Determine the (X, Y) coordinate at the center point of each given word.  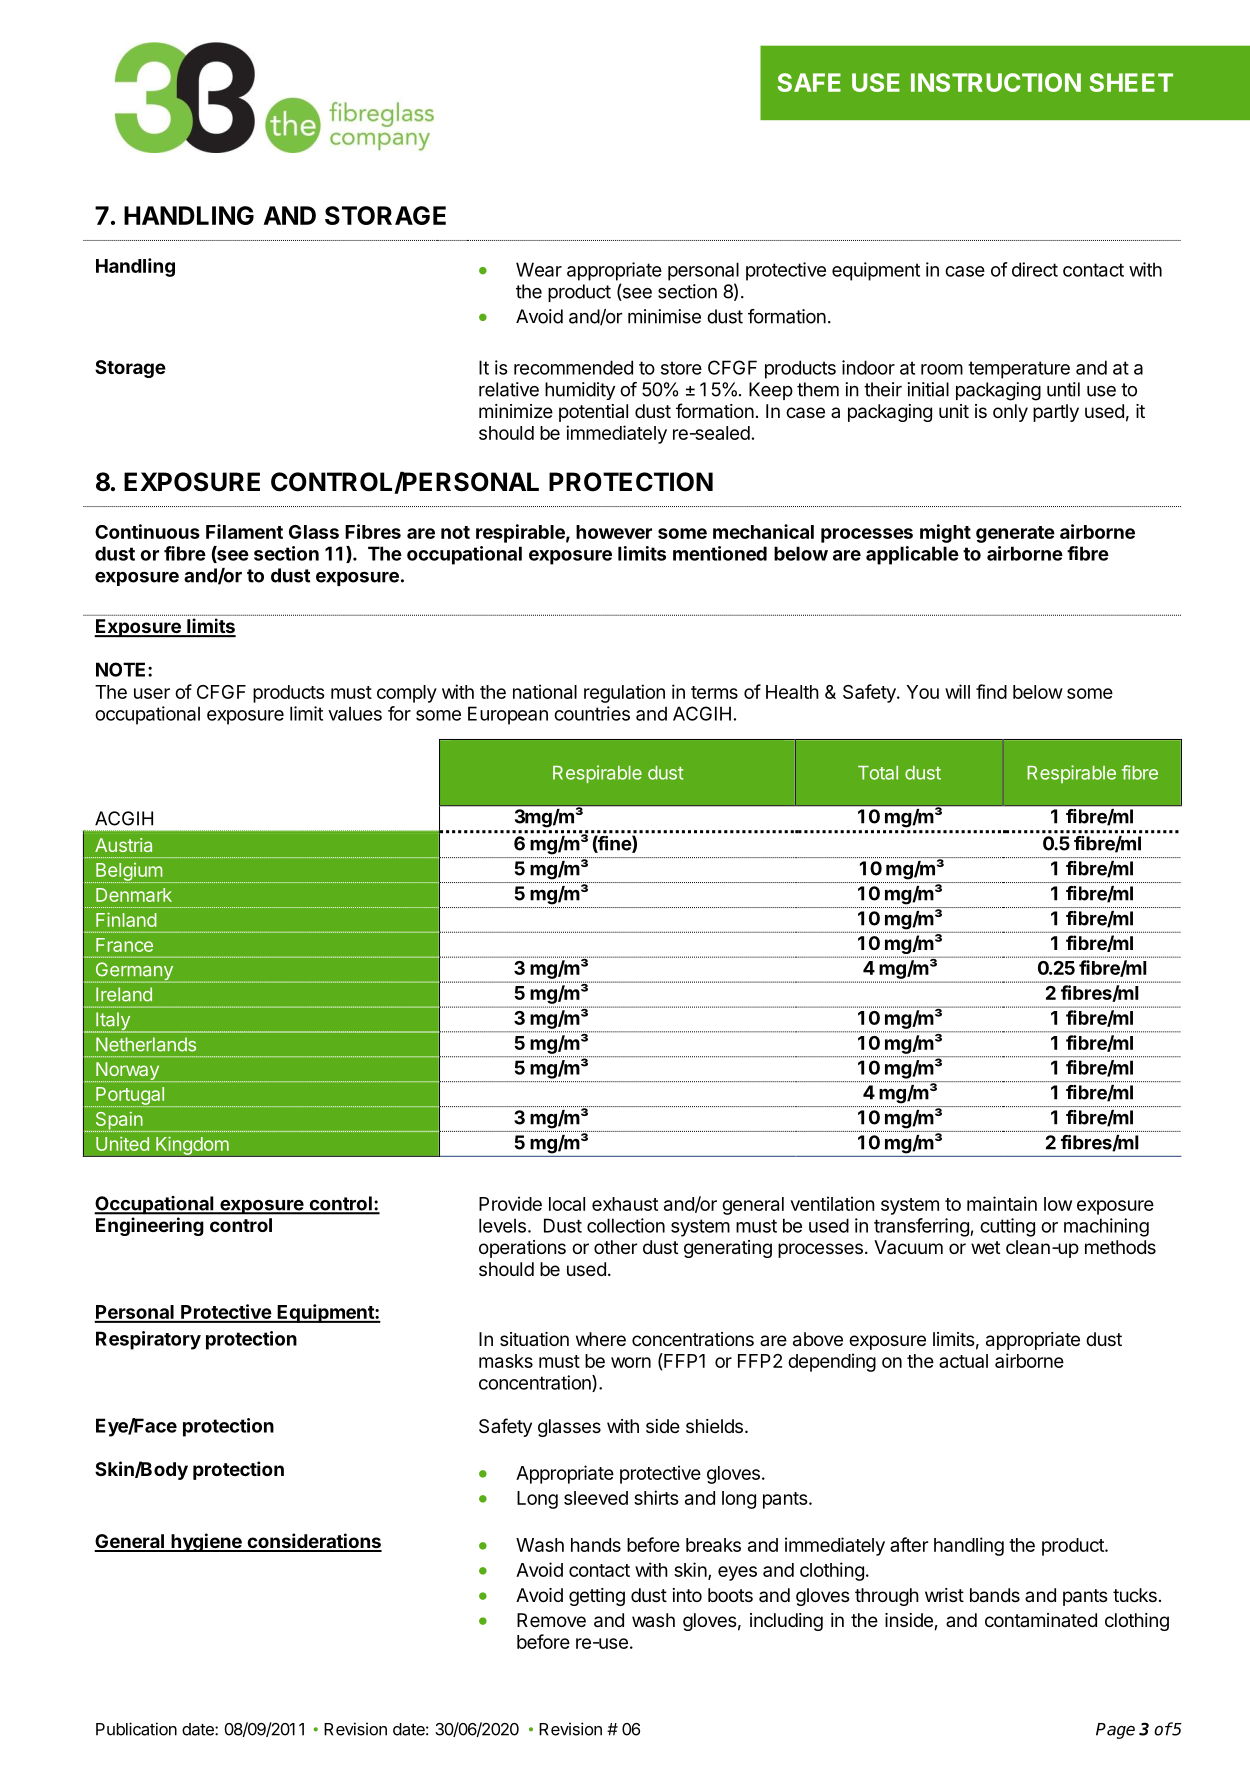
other (615, 1247)
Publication (136, 1729)
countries (592, 713)
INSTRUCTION (996, 82)
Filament (244, 531)
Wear (539, 269)
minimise (664, 316)
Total (878, 773)
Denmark (134, 895)
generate (1015, 534)
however (614, 532)
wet (985, 1247)
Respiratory (148, 1340)
